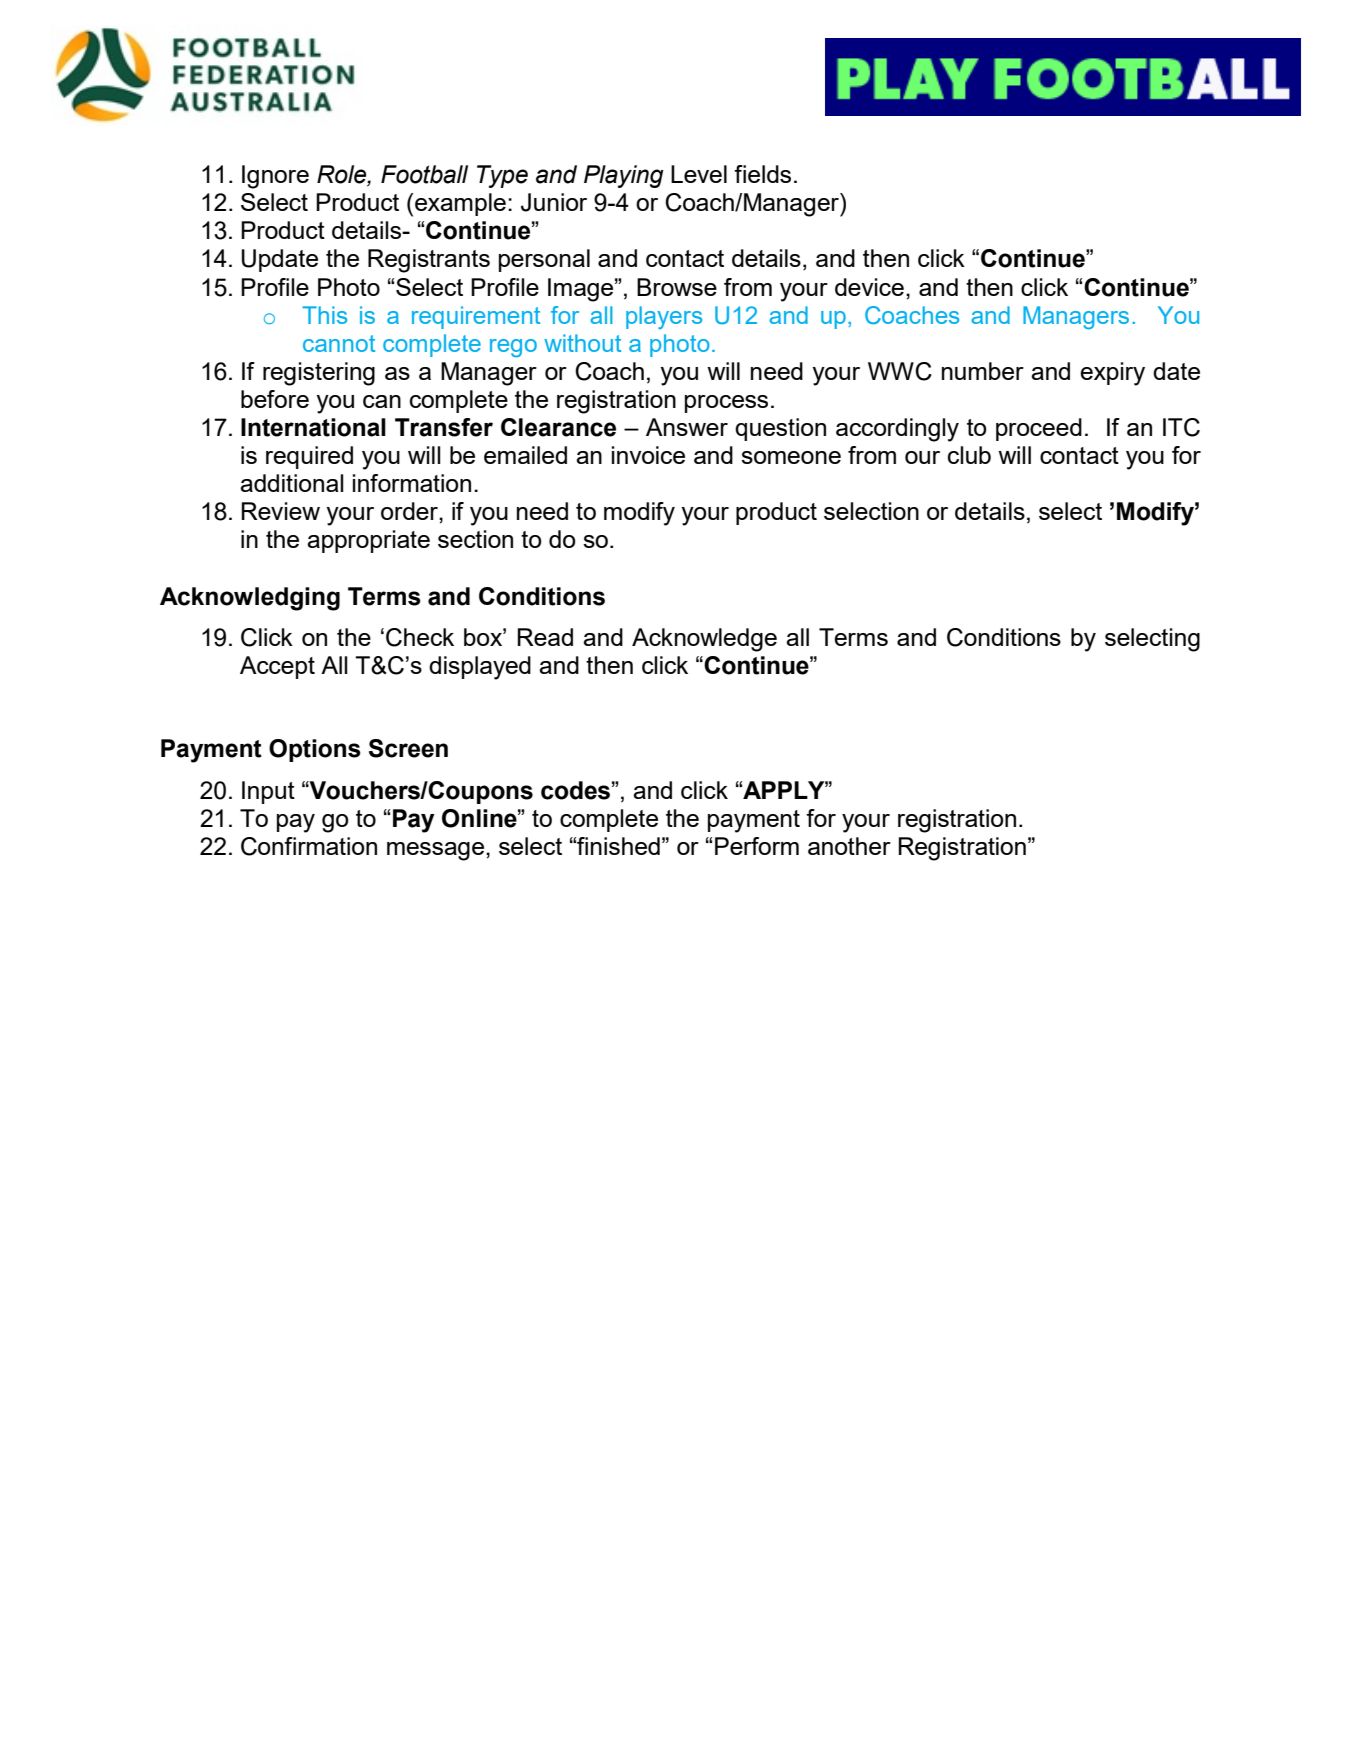 The height and width of the screenshot is (1761, 1361). Describe the element at coordinates (368, 541) in the screenshot. I see `appropriate` at that location.
